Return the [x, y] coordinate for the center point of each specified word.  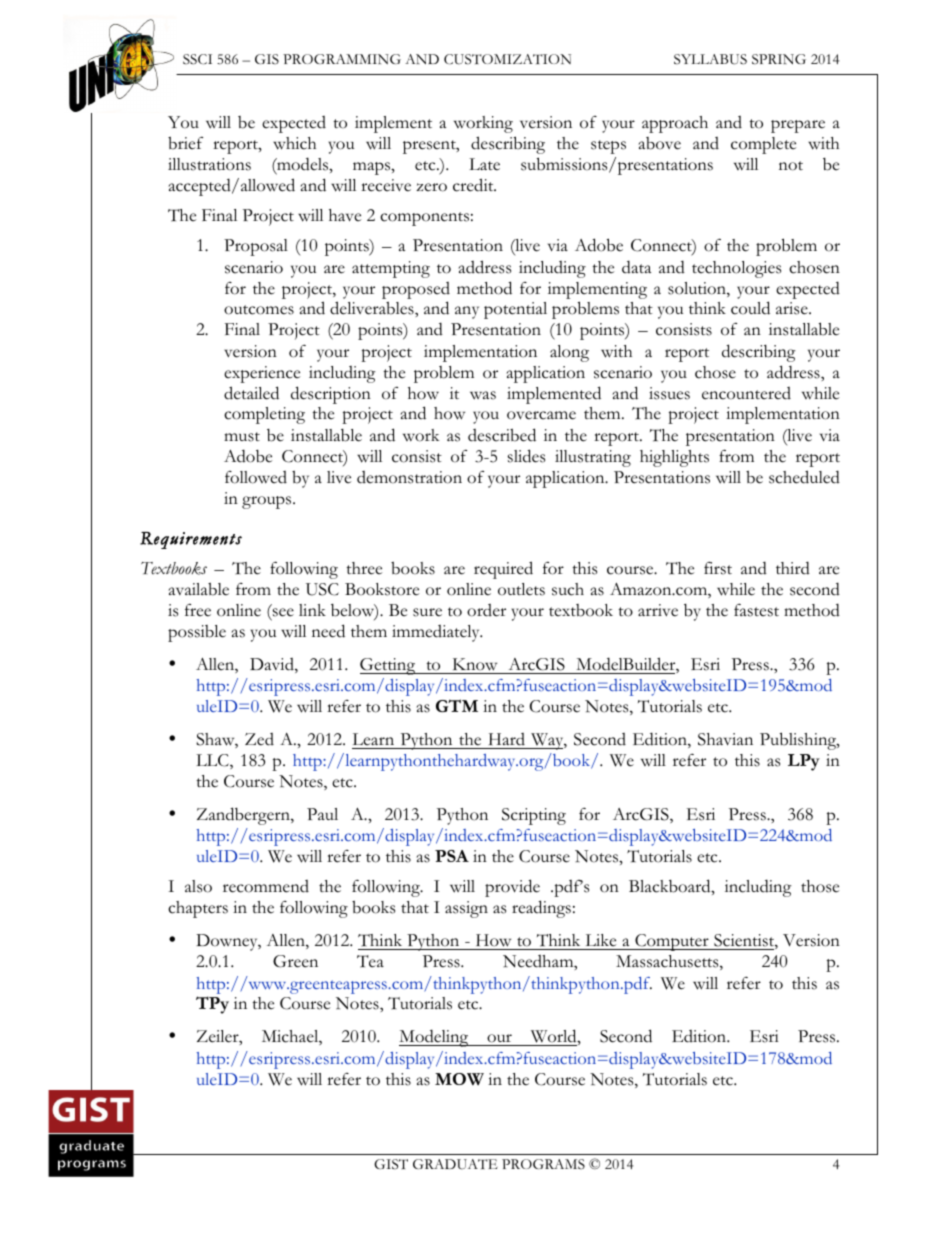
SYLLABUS [710, 59]
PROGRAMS [543, 1164]
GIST [391, 1164]
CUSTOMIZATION [507, 59]
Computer [672, 942]
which [294, 143]
